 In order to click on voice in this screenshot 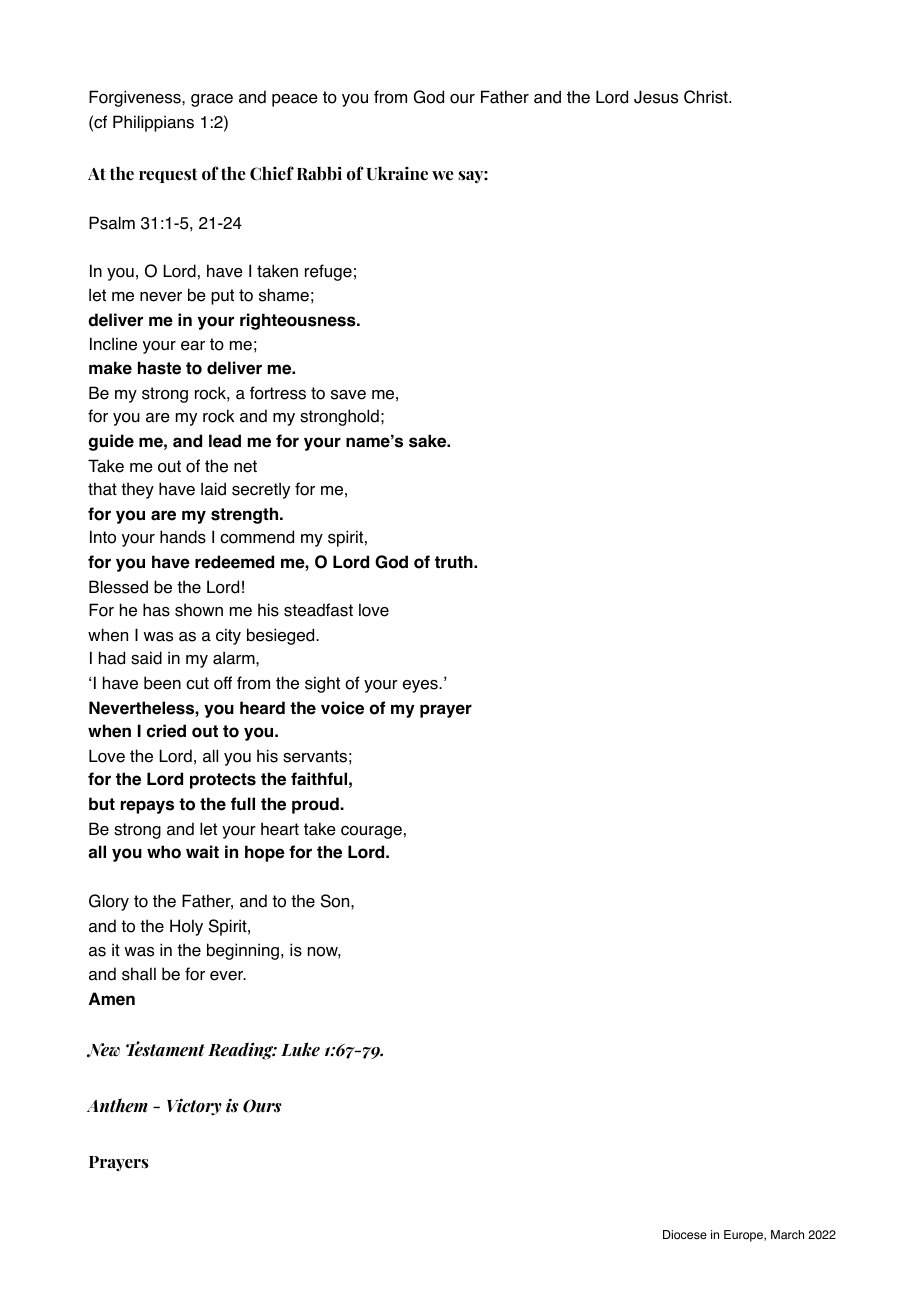, I will do `click(342, 708)`.
